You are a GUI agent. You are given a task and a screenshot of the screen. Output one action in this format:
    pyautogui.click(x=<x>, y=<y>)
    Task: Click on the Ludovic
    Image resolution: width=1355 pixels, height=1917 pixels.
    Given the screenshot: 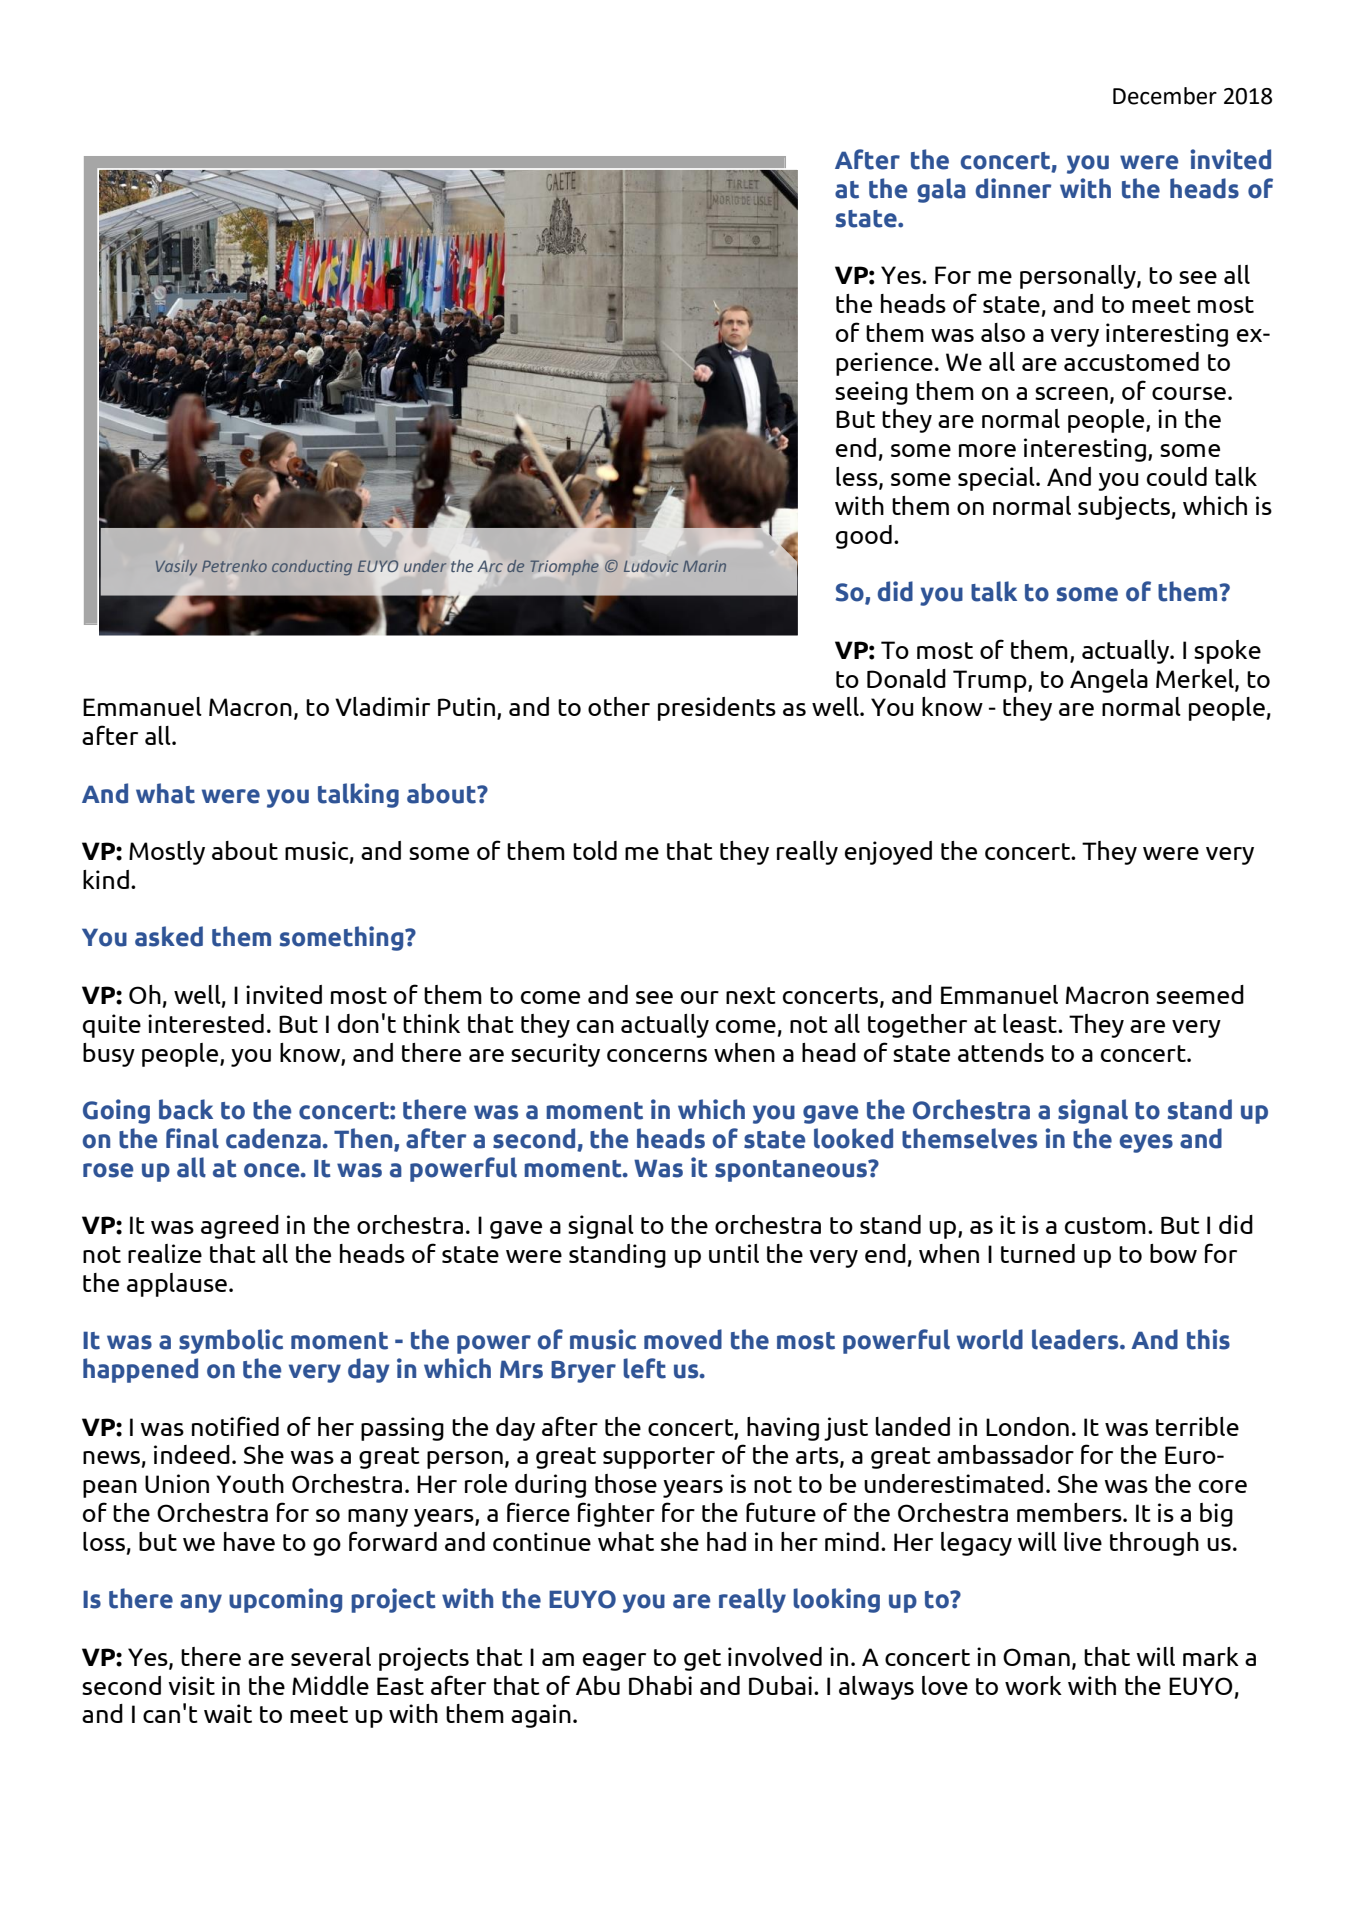 What is the action you would take?
    pyautogui.click(x=651, y=566)
